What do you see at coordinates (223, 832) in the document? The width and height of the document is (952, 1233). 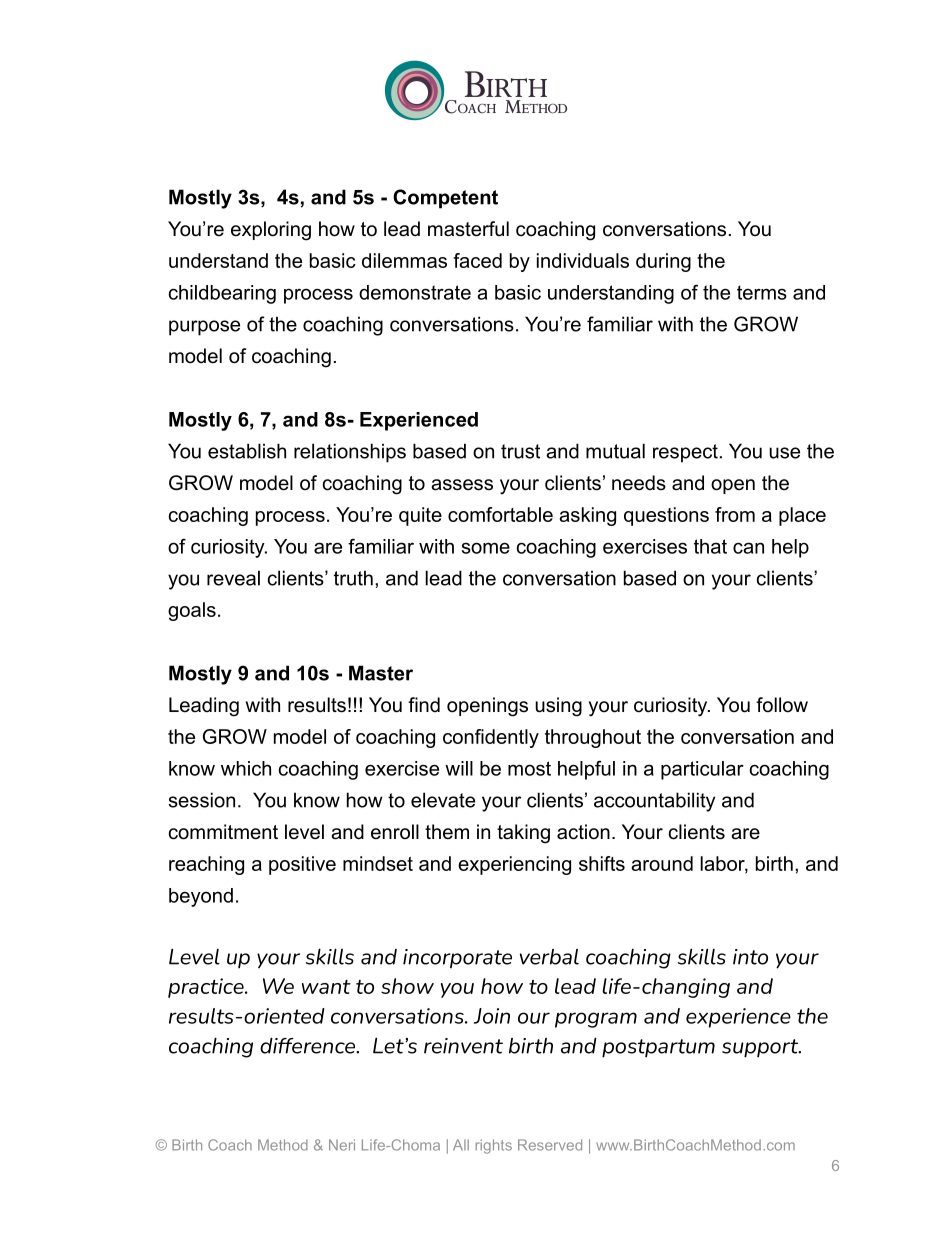 I see `commitment` at bounding box center [223, 832].
